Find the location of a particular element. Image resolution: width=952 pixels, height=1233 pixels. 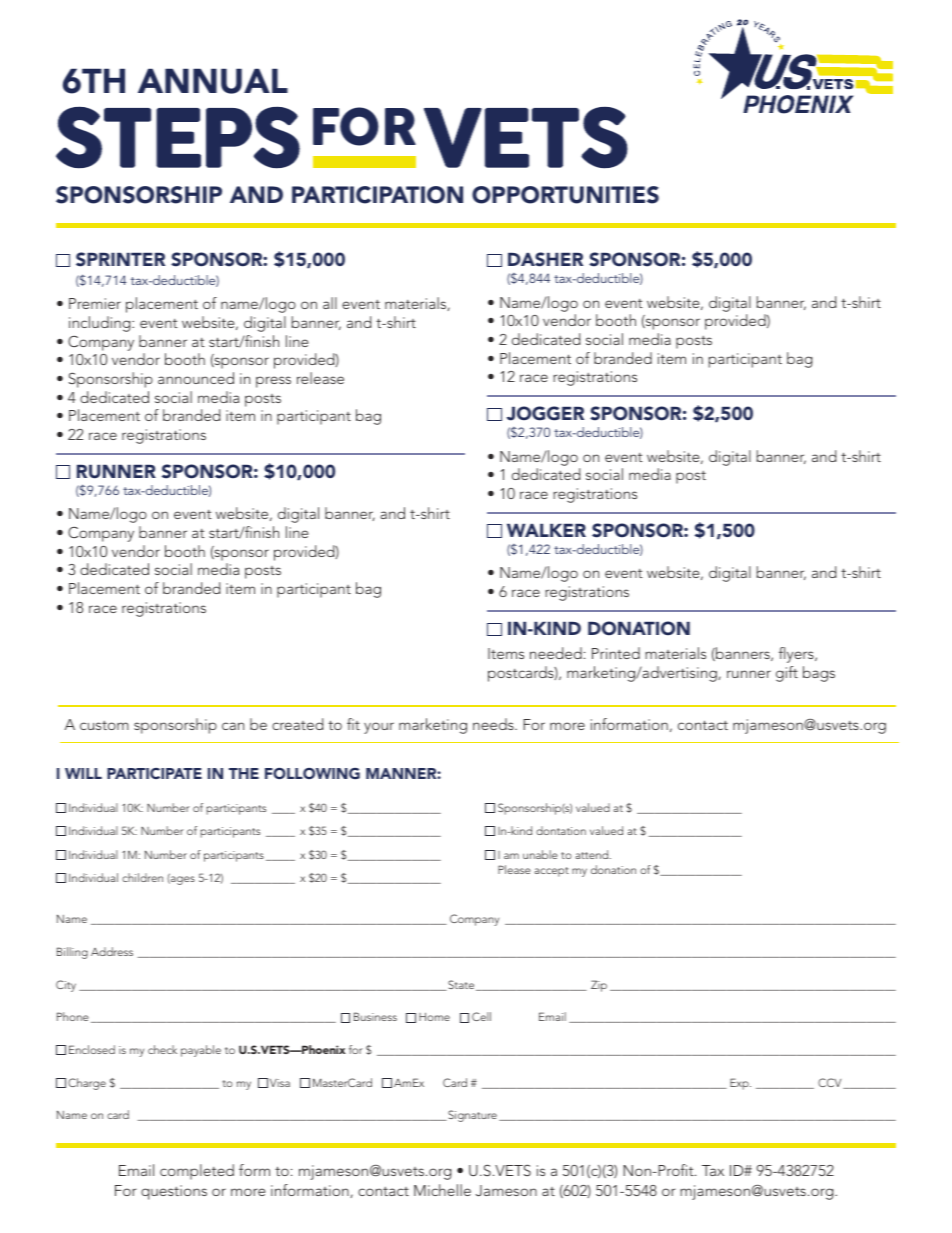

ANNUAL is located at coordinates (213, 81).
